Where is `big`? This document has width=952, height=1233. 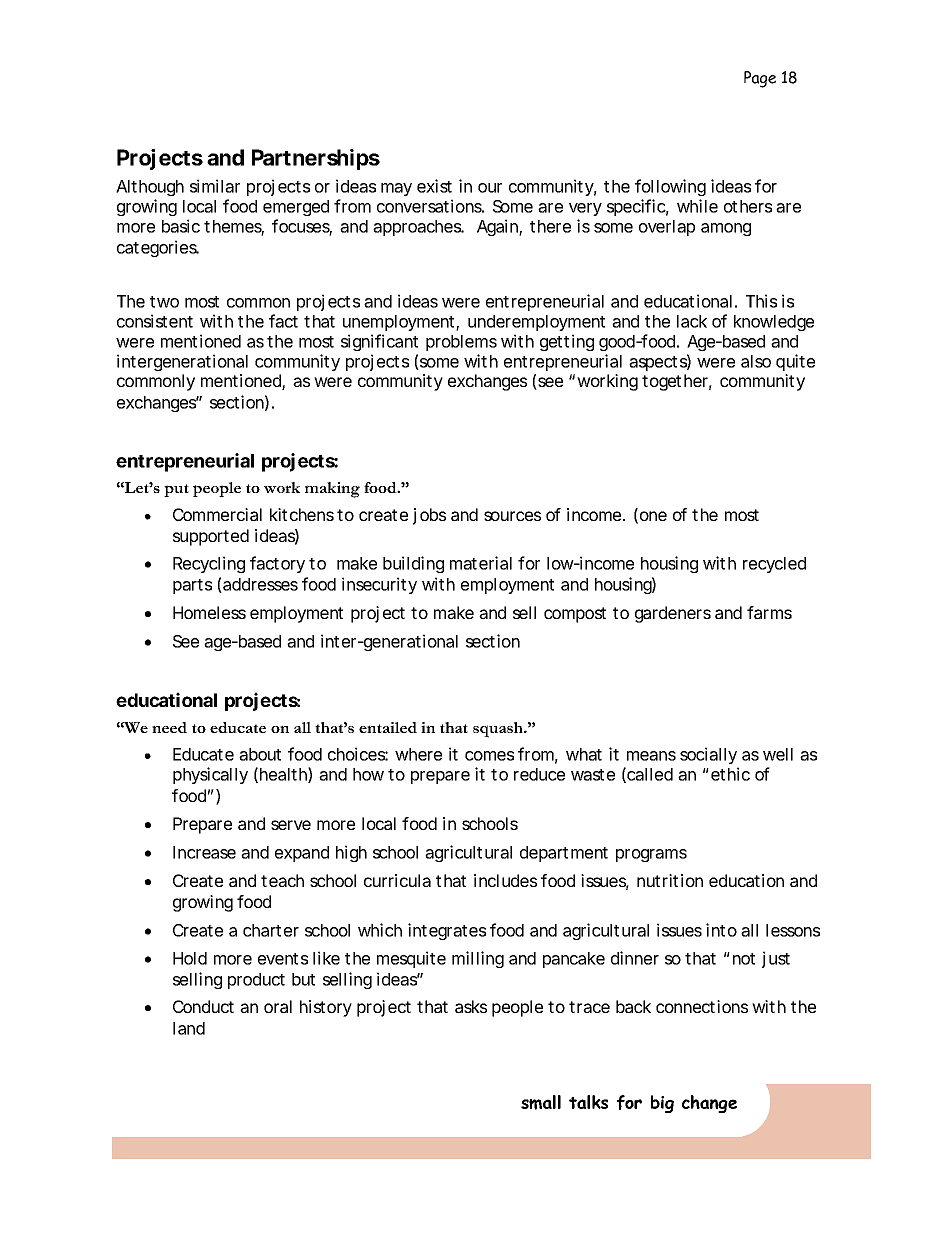 big is located at coordinates (662, 1104).
